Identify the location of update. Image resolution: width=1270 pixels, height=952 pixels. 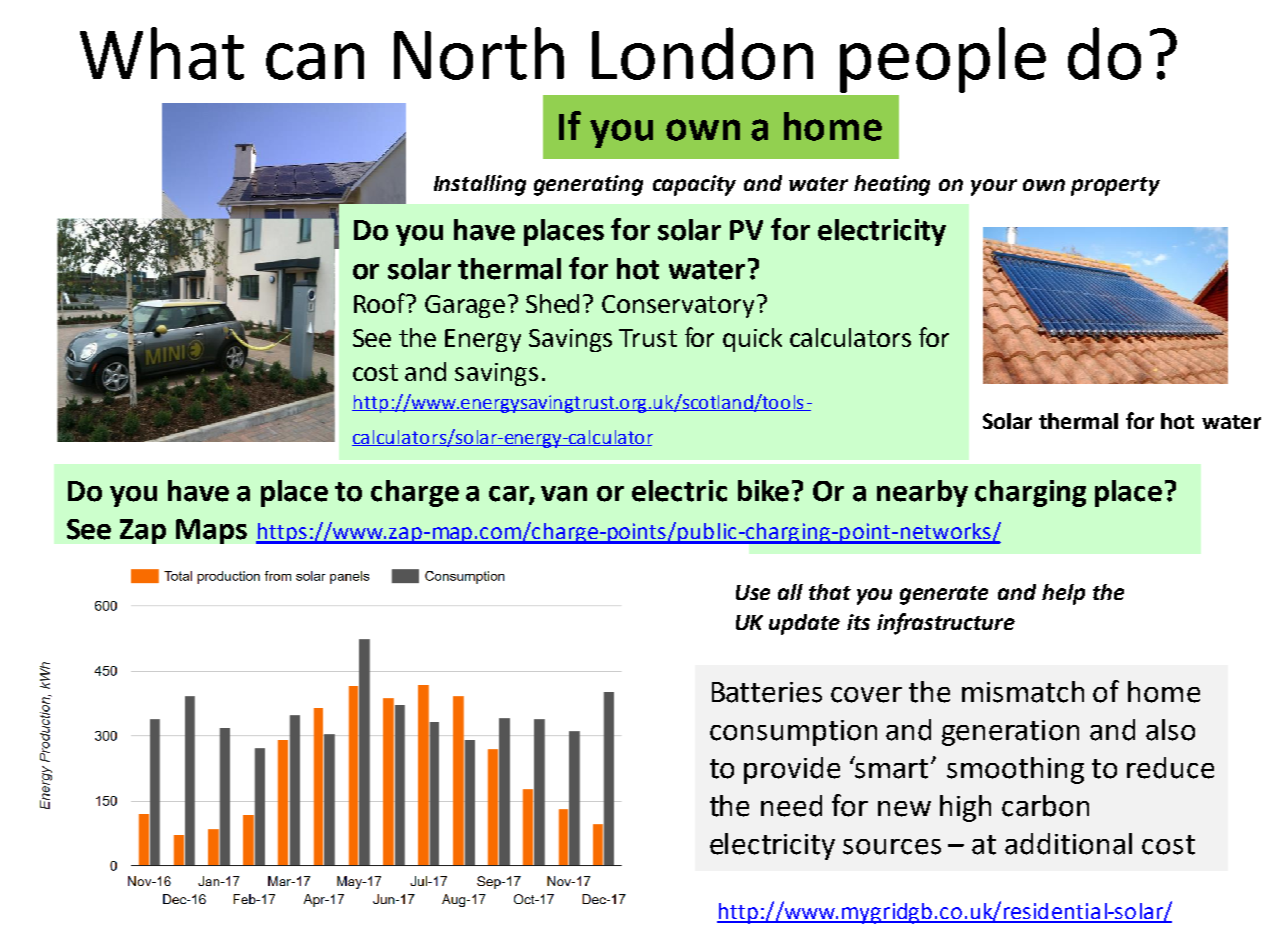
(804, 624).
